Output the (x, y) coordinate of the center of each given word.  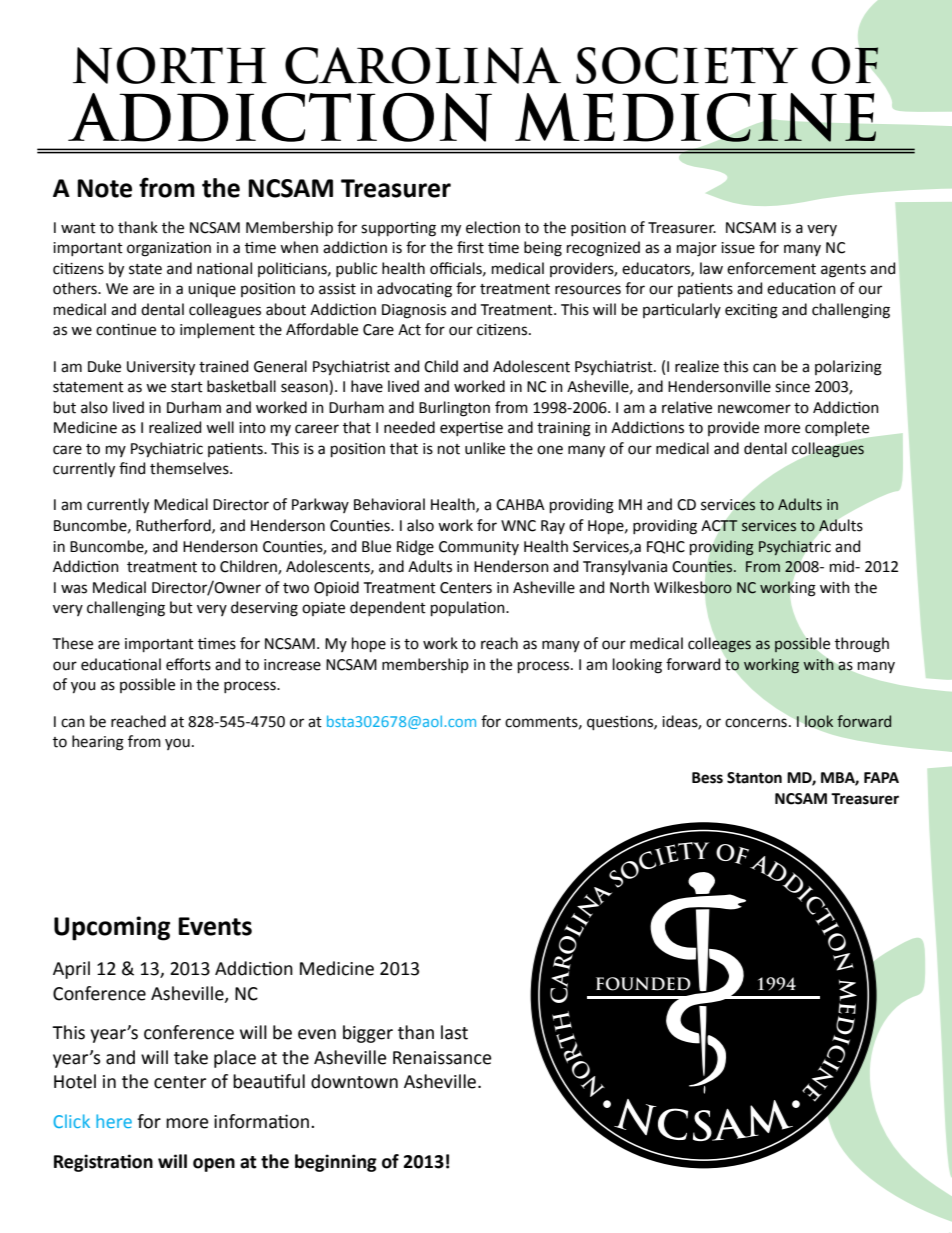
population (469, 608)
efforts (188, 664)
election (493, 227)
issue (738, 248)
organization (169, 249)
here (114, 1121)
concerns (756, 723)
